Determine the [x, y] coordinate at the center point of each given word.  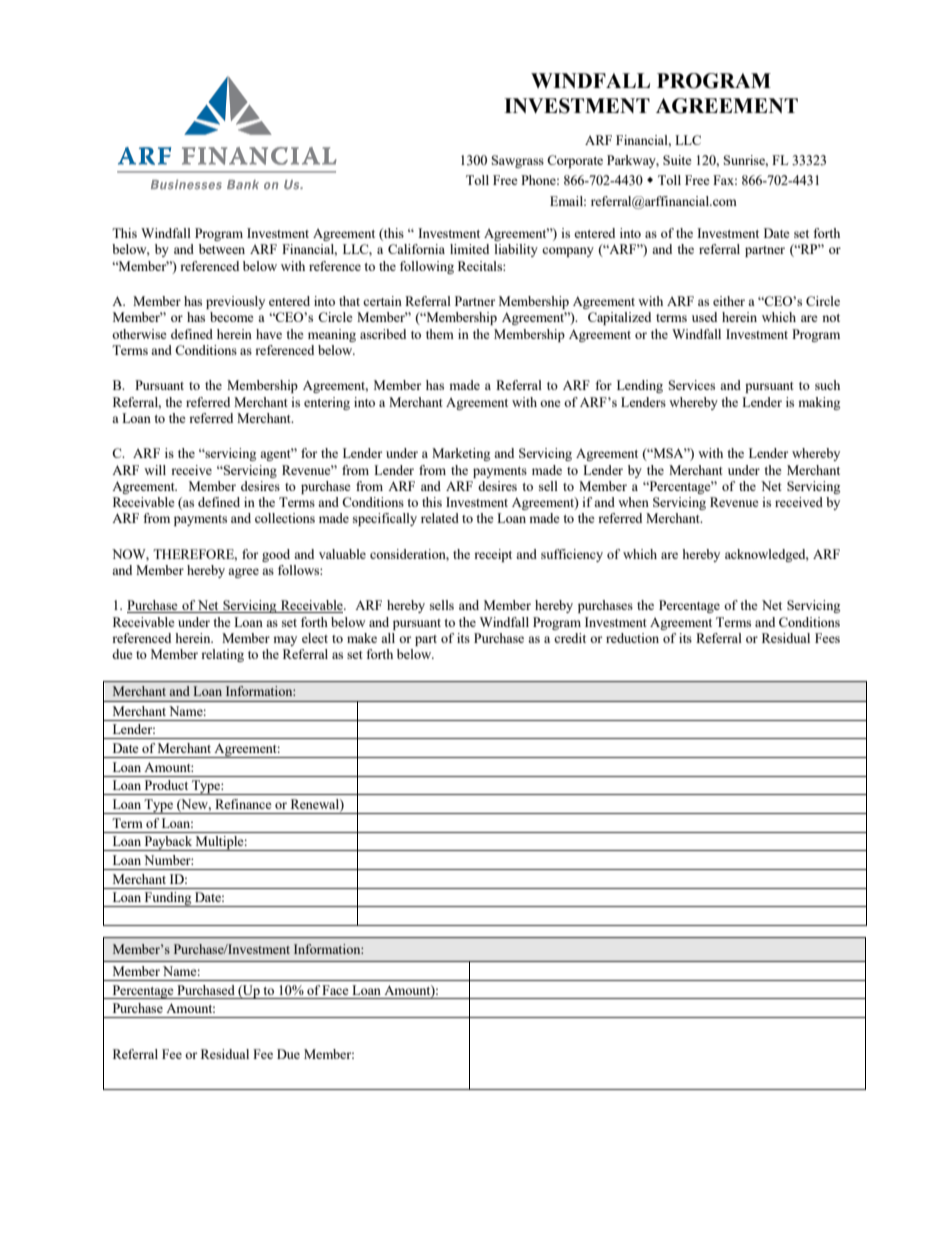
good [276, 555]
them [440, 334]
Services [692, 385]
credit [570, 638]
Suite [677, 160]
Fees [827, 638]
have [269, 334]
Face [335, 990]
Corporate [575, 161]
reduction [632, 638]
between [222, 249]
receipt [493, 555]
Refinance [243, 804]
